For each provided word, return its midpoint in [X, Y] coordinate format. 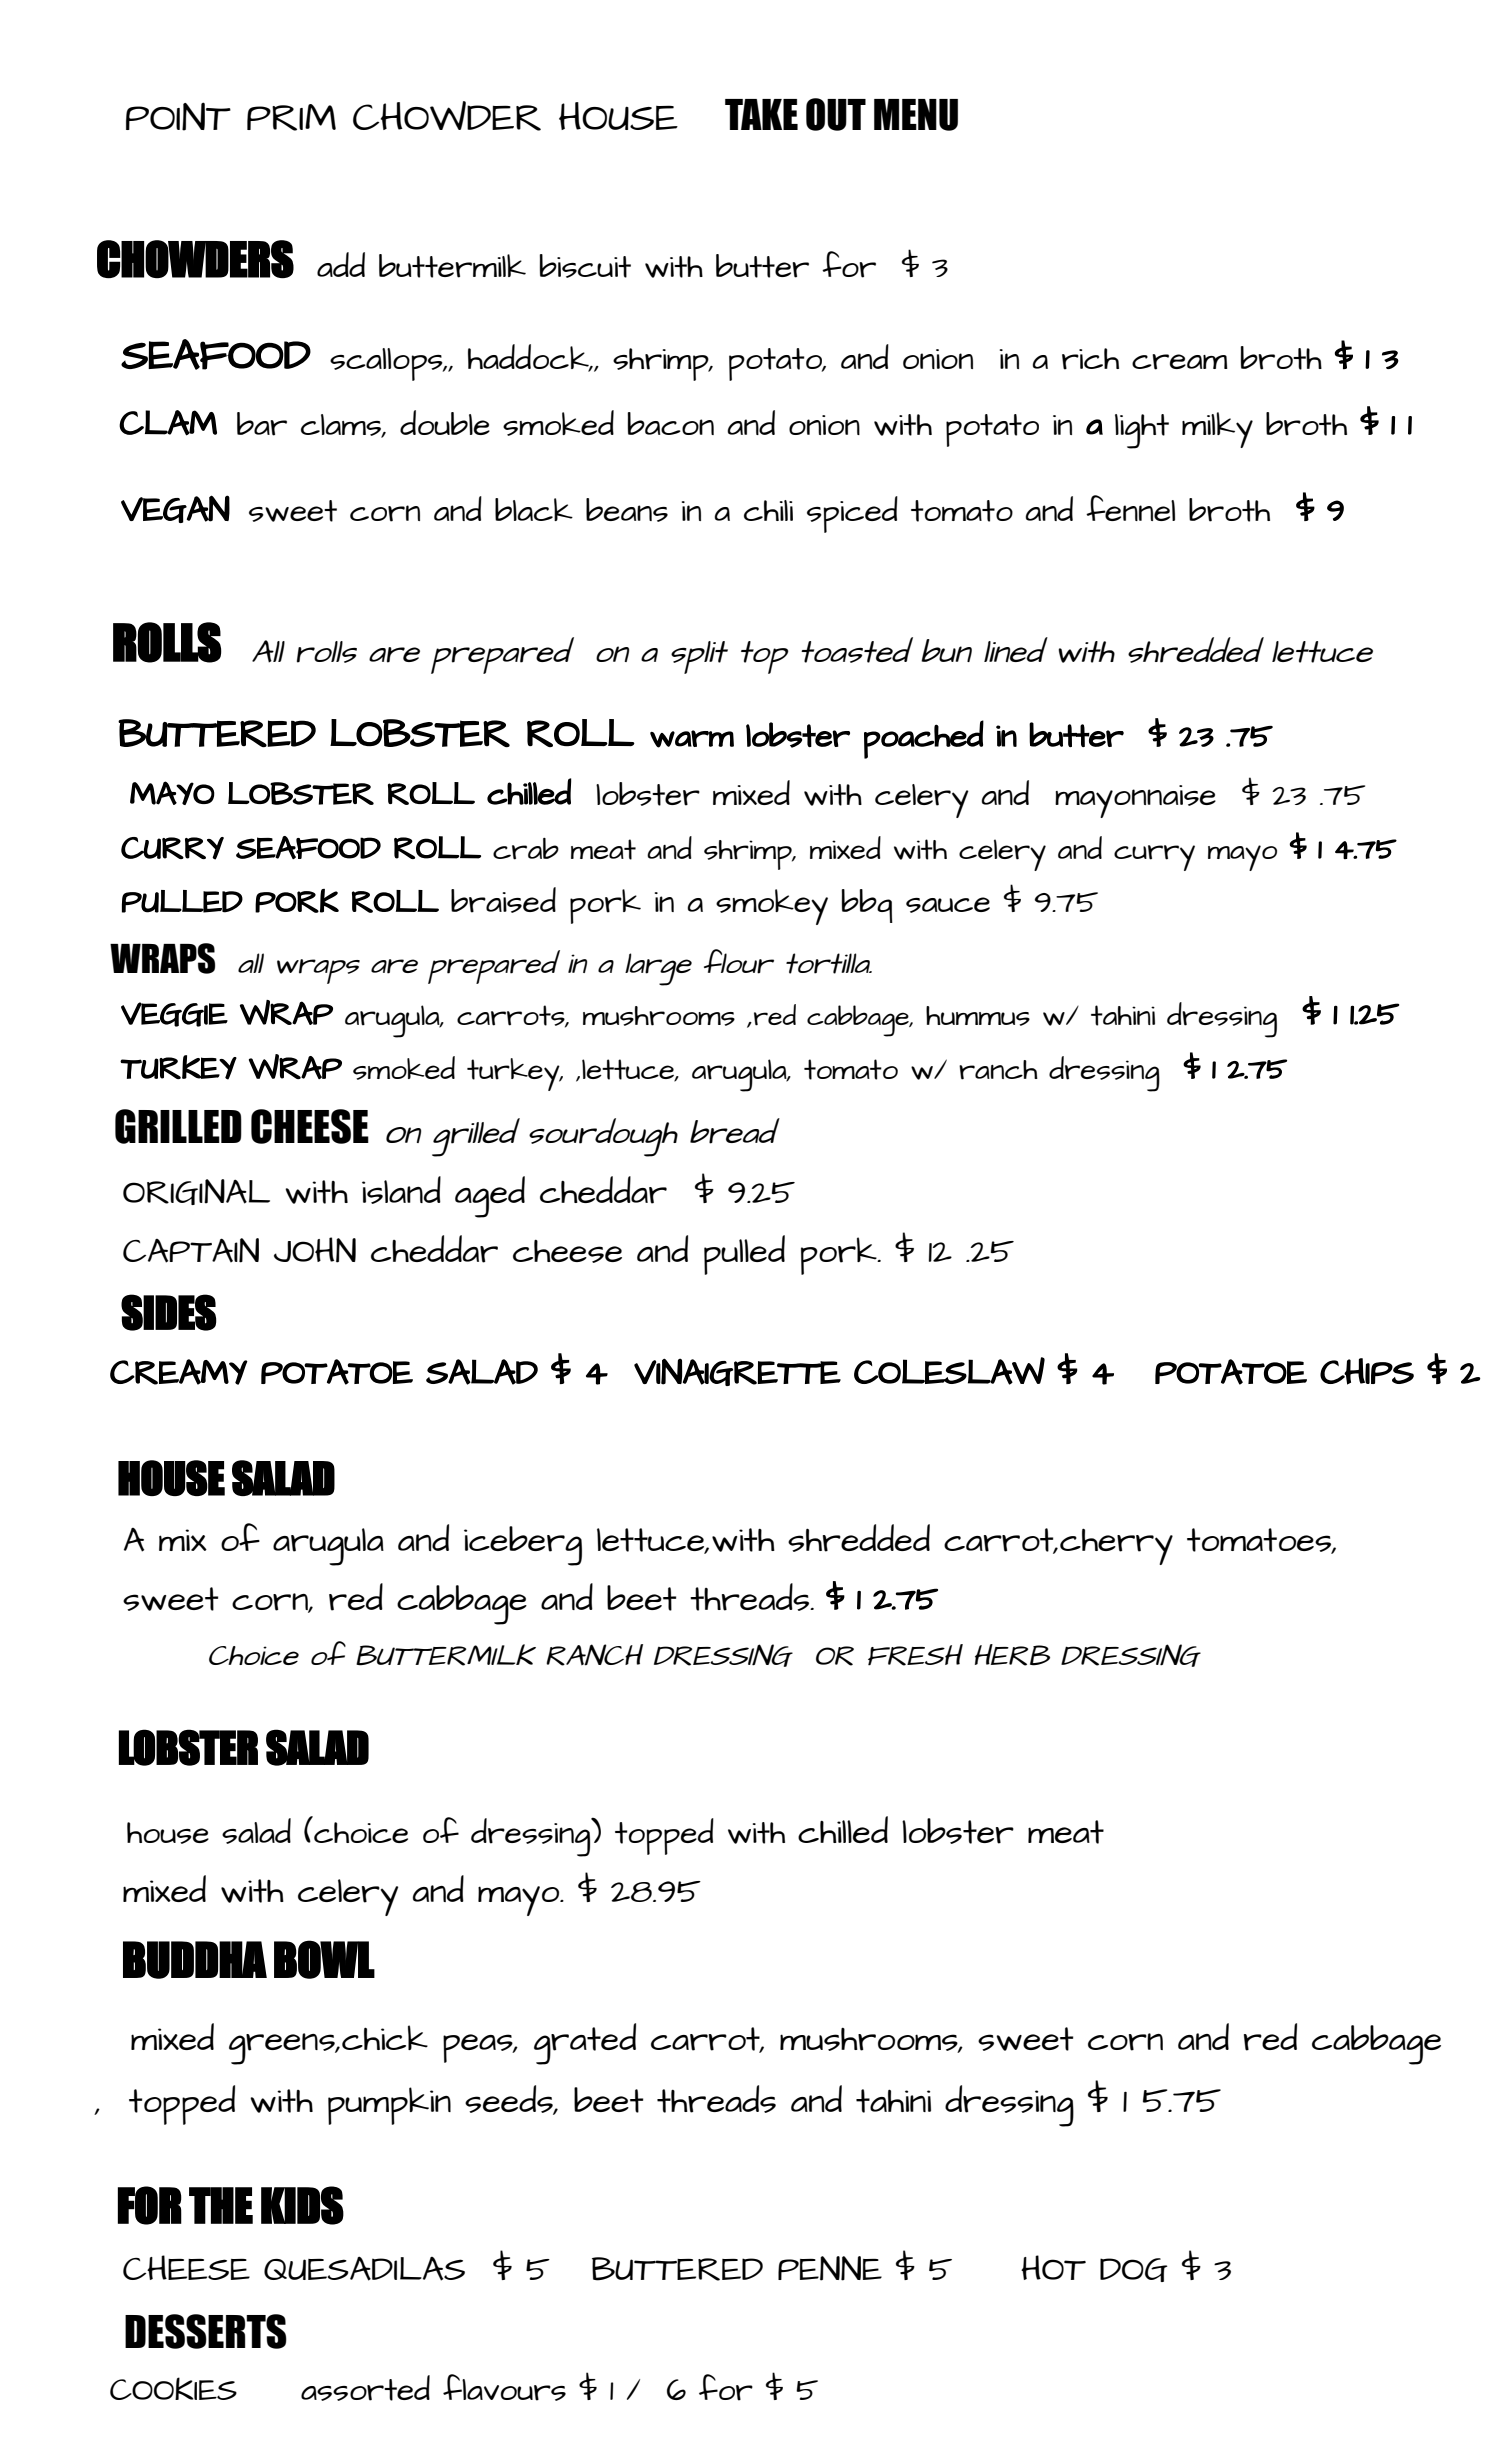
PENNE [830, 2268]
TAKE [761, 114]
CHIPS [1367, 1371]
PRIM [291, 117]
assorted [365, 2388]
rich [1090, 359]
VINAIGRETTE [737, 1372]
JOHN [315, 1250]
